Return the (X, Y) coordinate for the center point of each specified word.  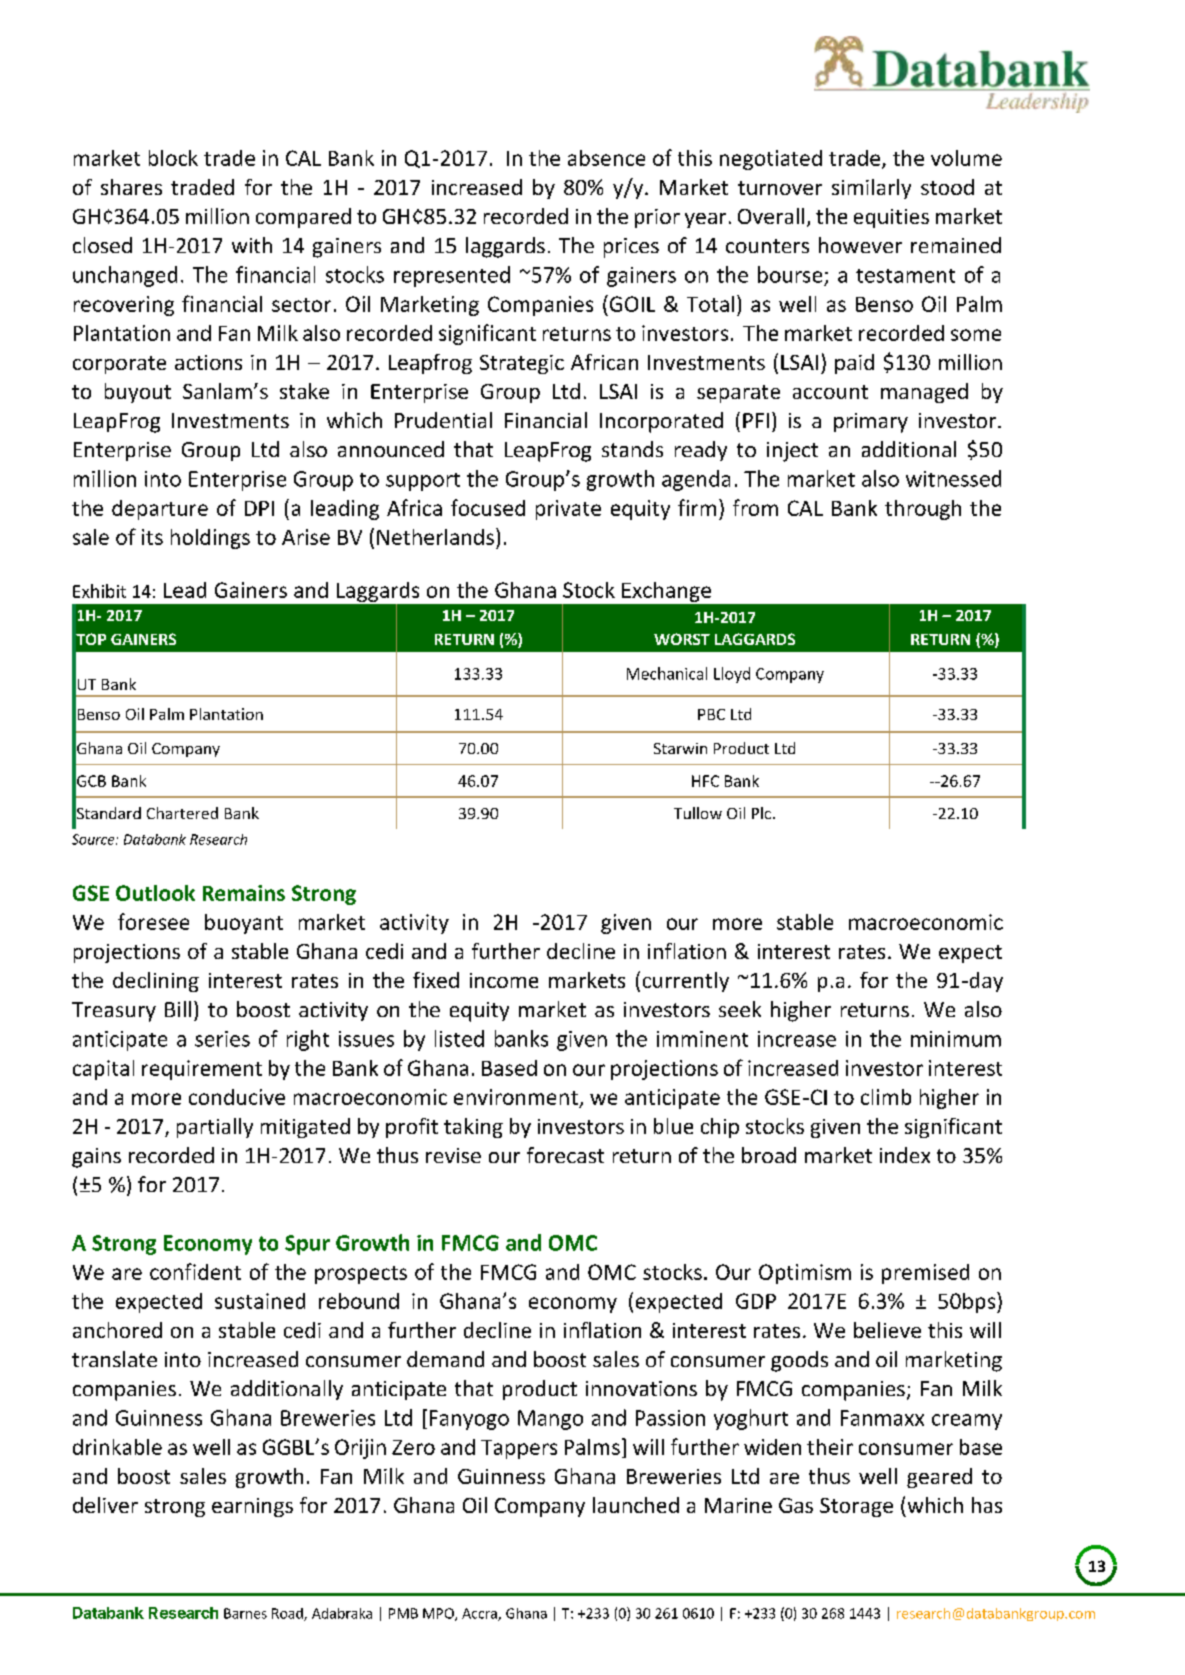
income (504, 980)
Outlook (155, 893)
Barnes (245, 1613)
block (173, 158)
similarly (871, 189)
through (923, 510)
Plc (761, 813)
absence (606, 158)
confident (195, 1271)
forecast (565, 1155)
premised (925, 1274)
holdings (210, 539)
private (568, 510)
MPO (439, 1614)
